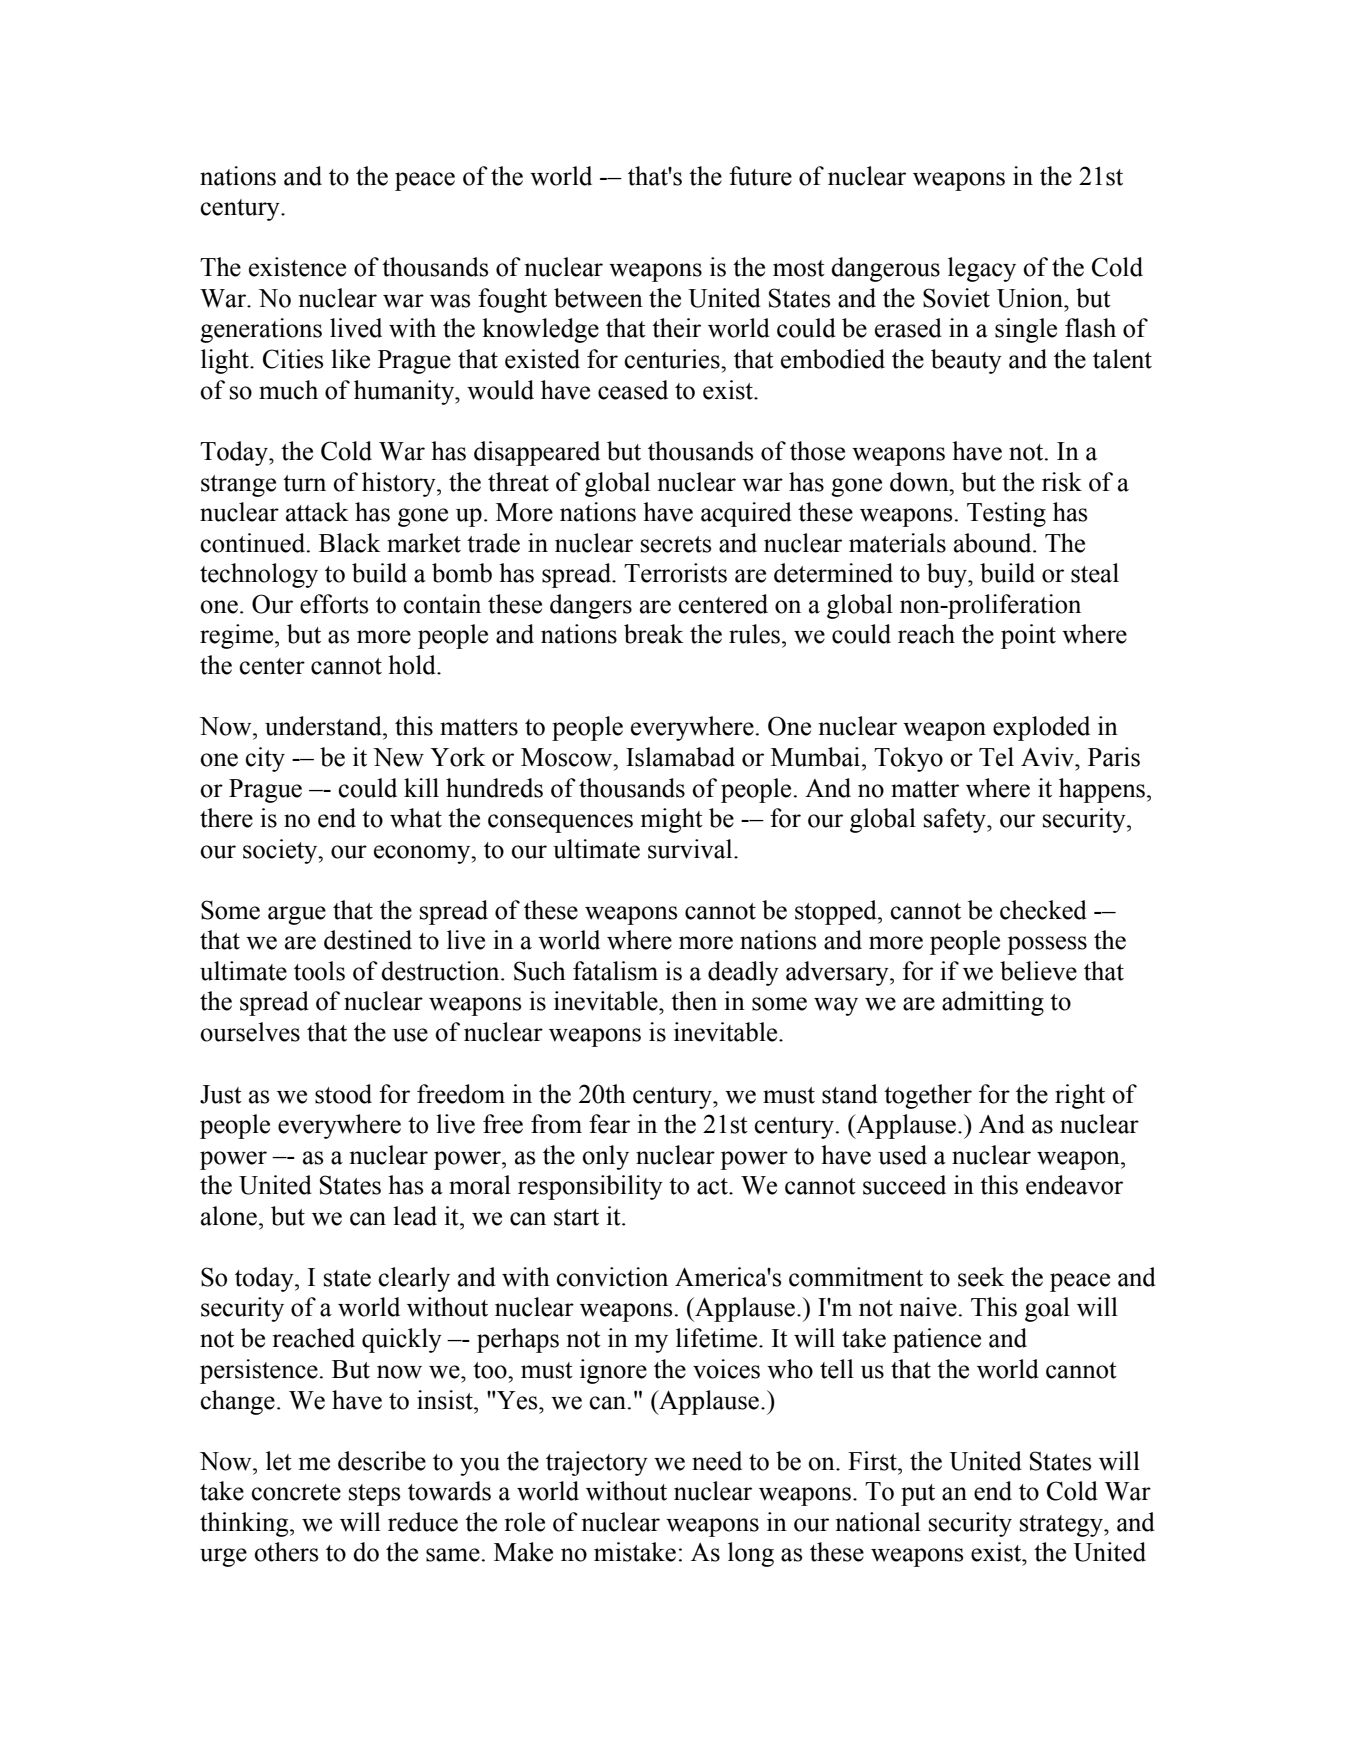 This document has width=1357, height=1756. What do you see at coordinates (760, 176) in the document?
I see `future` at bounding box center [760, 176].
